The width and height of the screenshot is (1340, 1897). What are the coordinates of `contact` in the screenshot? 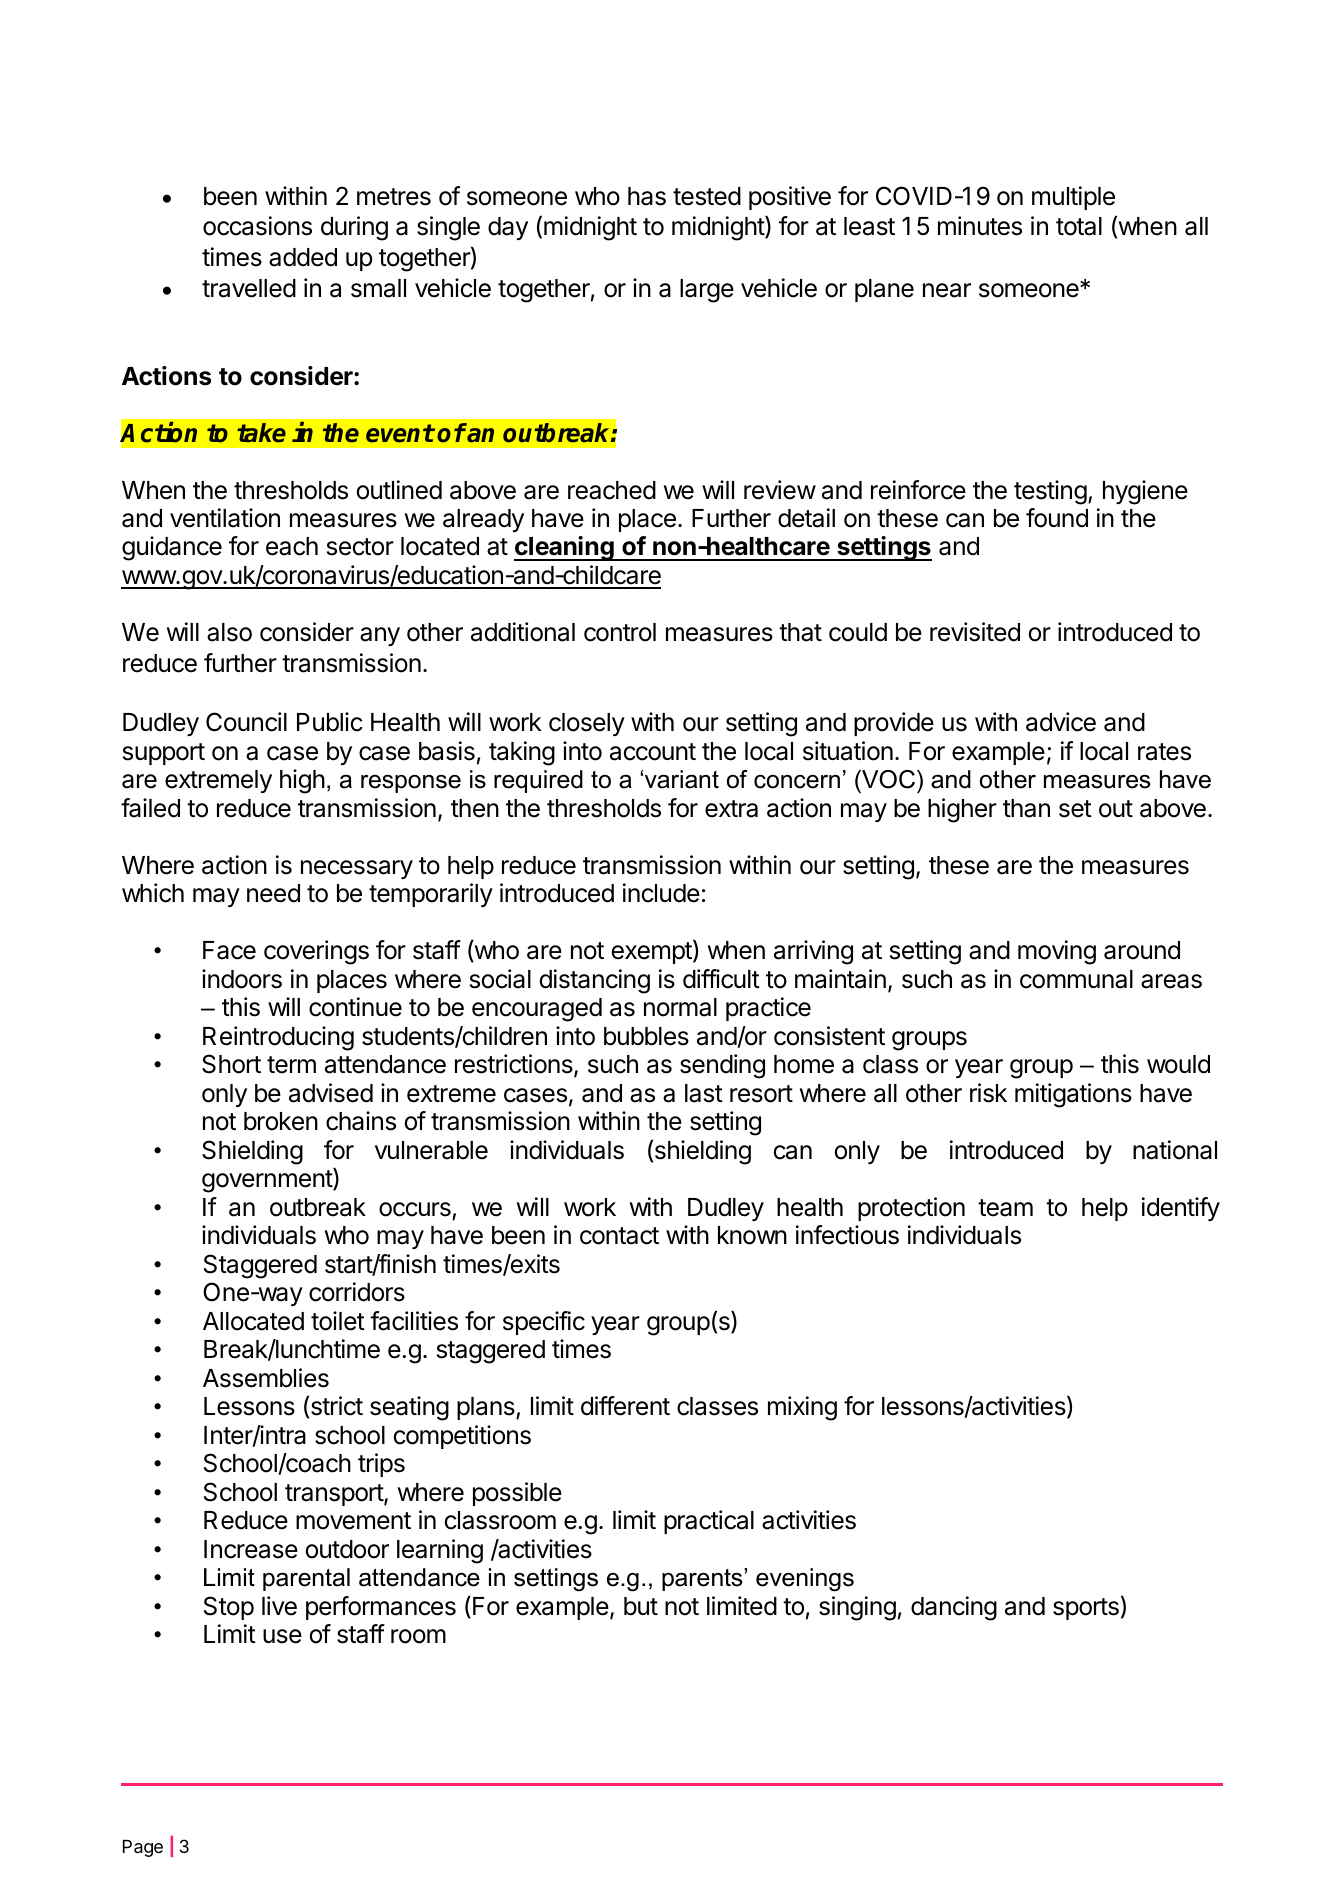 It's located at (619, 1236).
